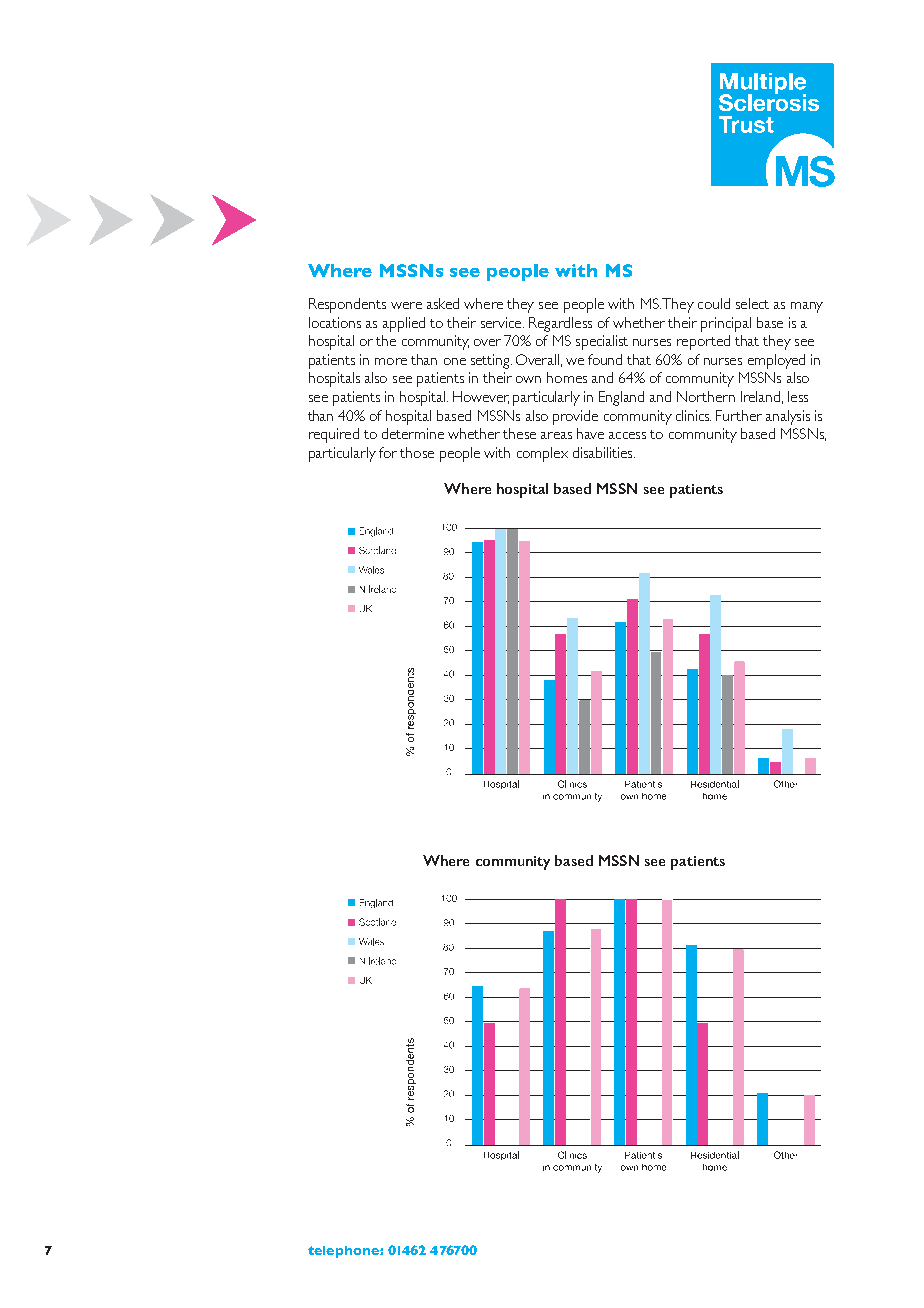 This page has height=1308, width=924. I want to click on homes, so click(567, 377).
